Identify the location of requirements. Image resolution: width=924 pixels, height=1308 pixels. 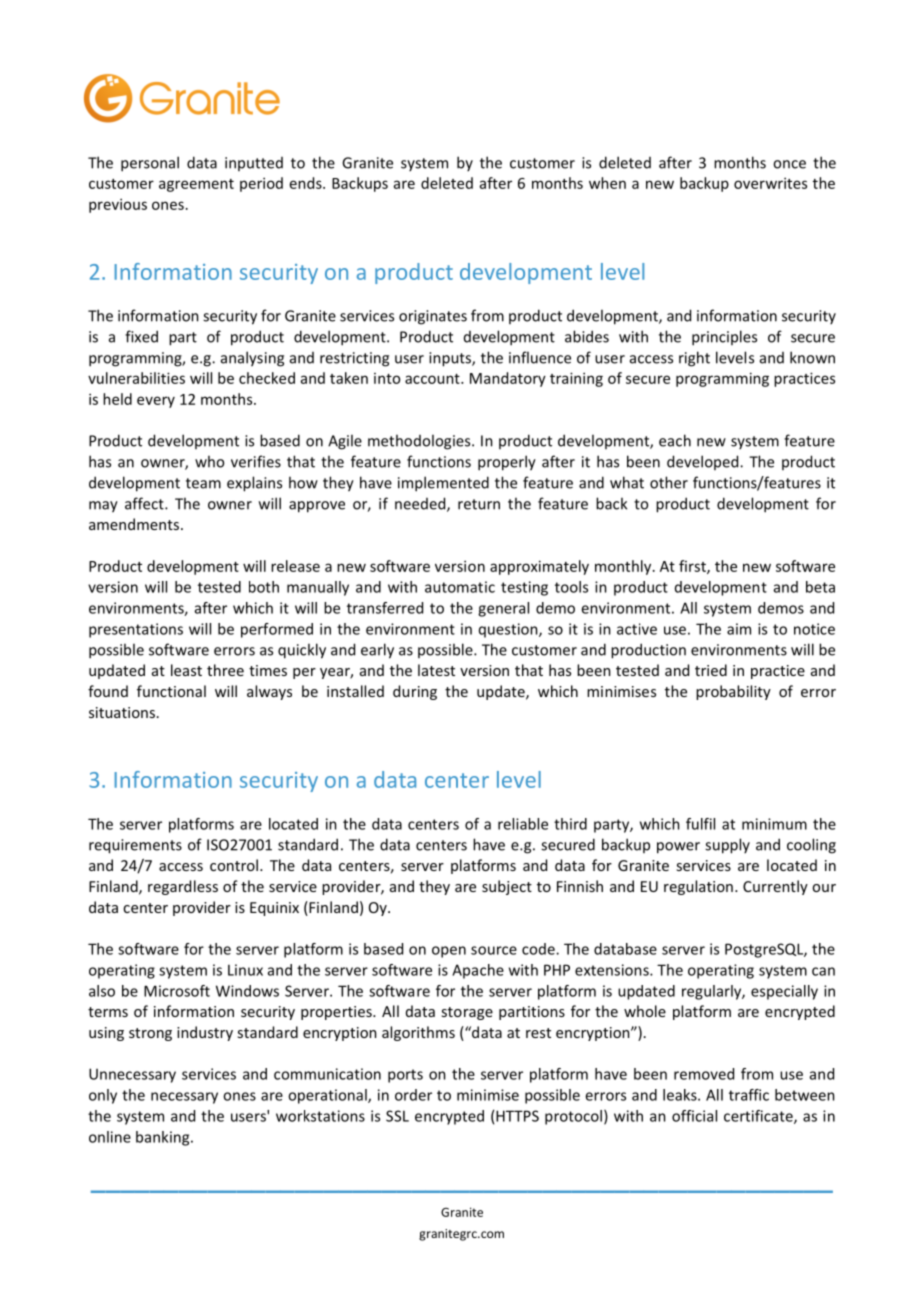
(135, 846).
